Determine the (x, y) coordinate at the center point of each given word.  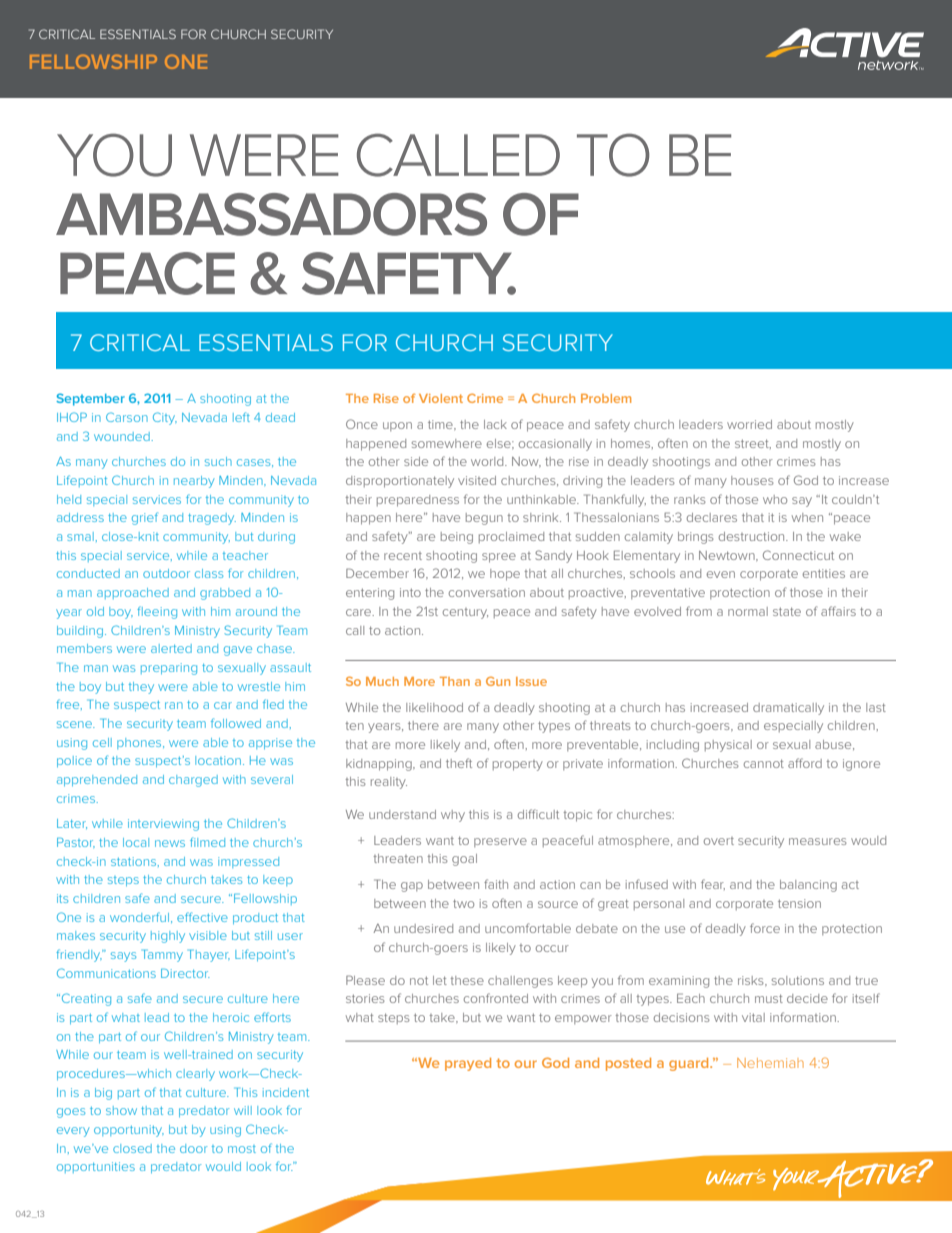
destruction (753, 536)
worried (749, 424)
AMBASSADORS (271, 214)
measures (818, 841)
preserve (500, 842)
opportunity (129, 1131)
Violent (441, 398)
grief (145, 518)
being (457, 538)
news (170, 843)
